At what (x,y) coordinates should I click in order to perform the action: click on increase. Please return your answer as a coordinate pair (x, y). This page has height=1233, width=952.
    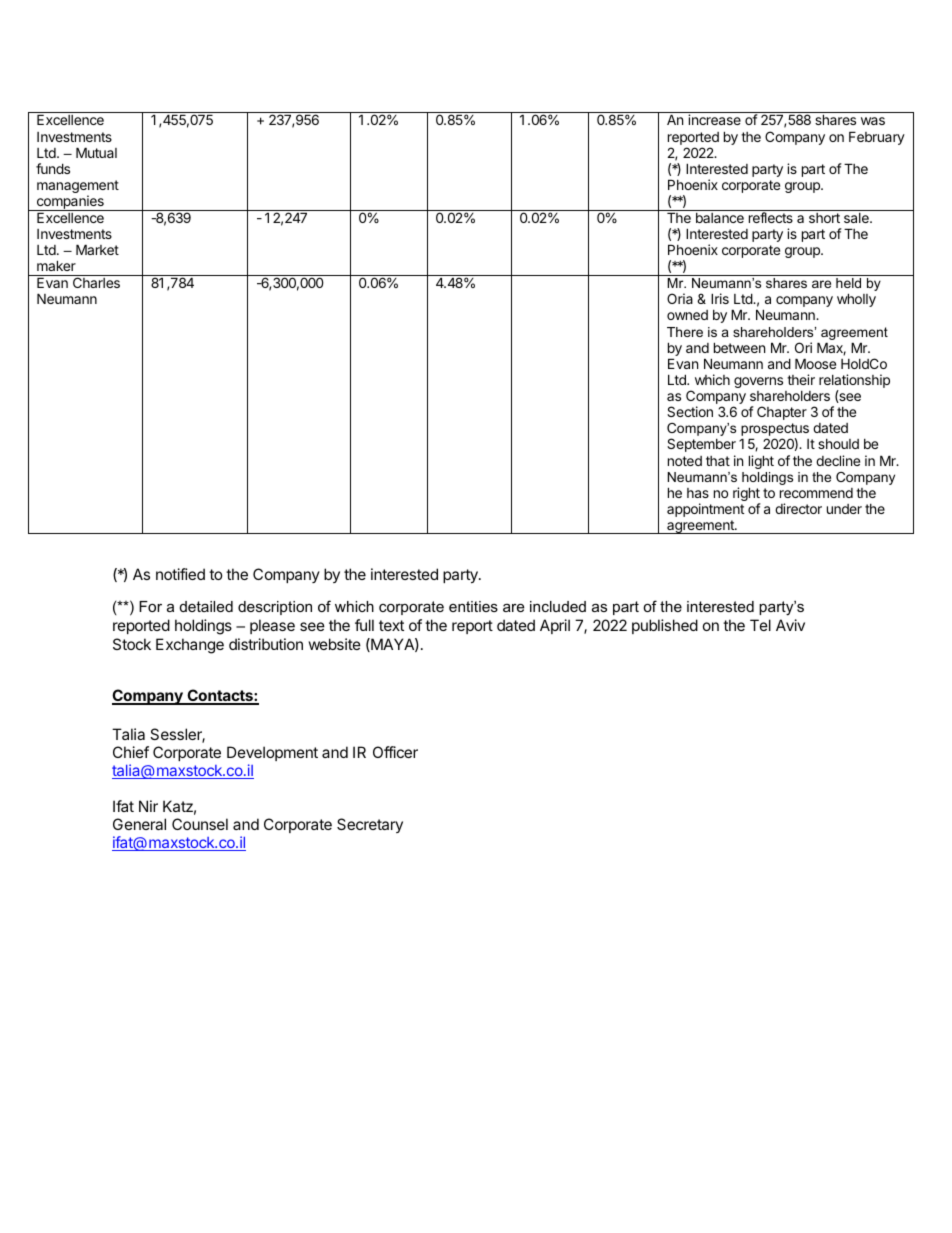
    Looking at the image, I should click on (714, 119).
